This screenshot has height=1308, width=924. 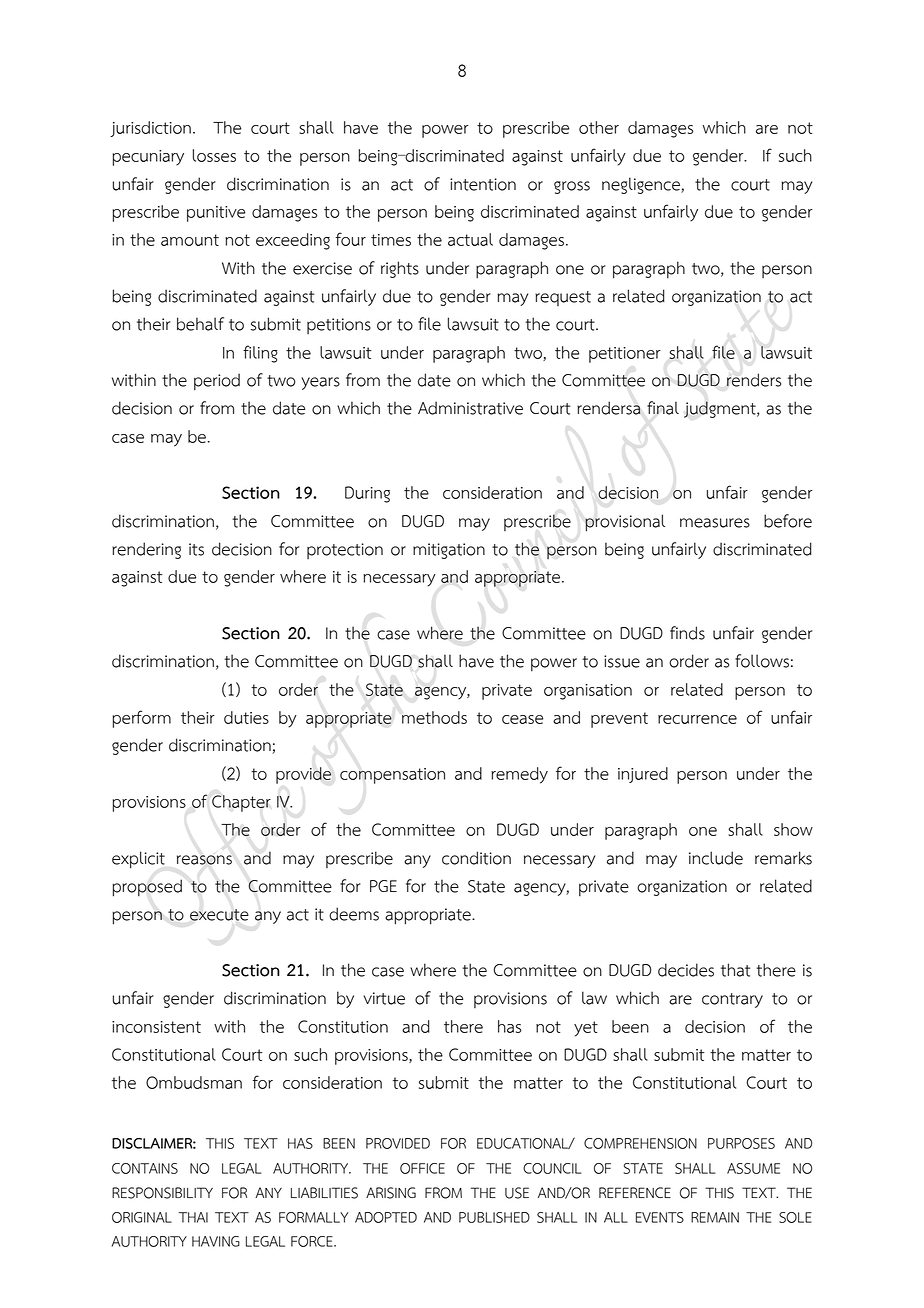 I want to click on intention, so click(x=483, y=184).
